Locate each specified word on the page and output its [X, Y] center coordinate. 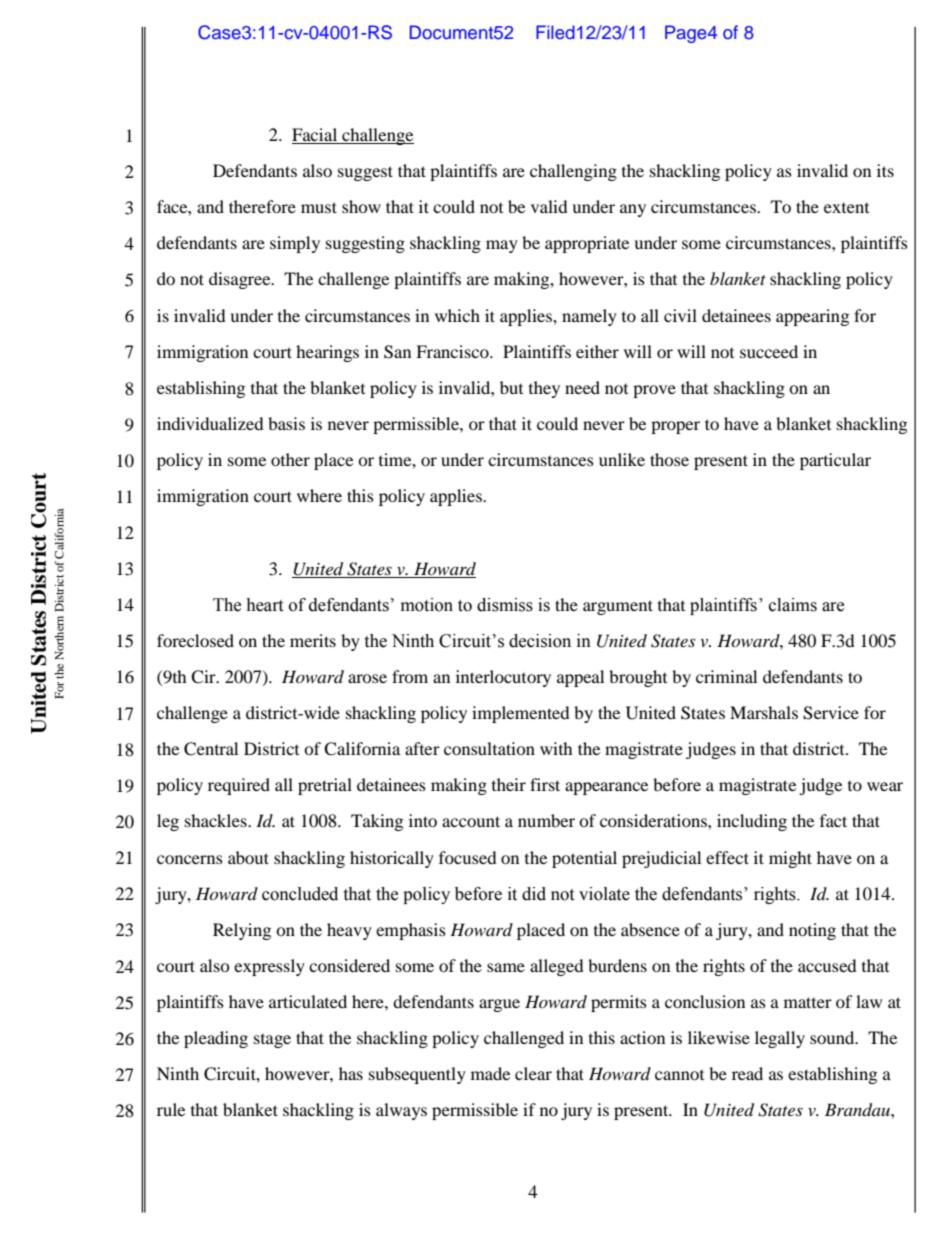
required [239, 786]
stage [272, 1041]
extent [846, 208]
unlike [622, 459]
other [290, 459]
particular [835, 461]
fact [833, 820]
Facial [316, 136]
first [545, 784]
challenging [573, 172]
